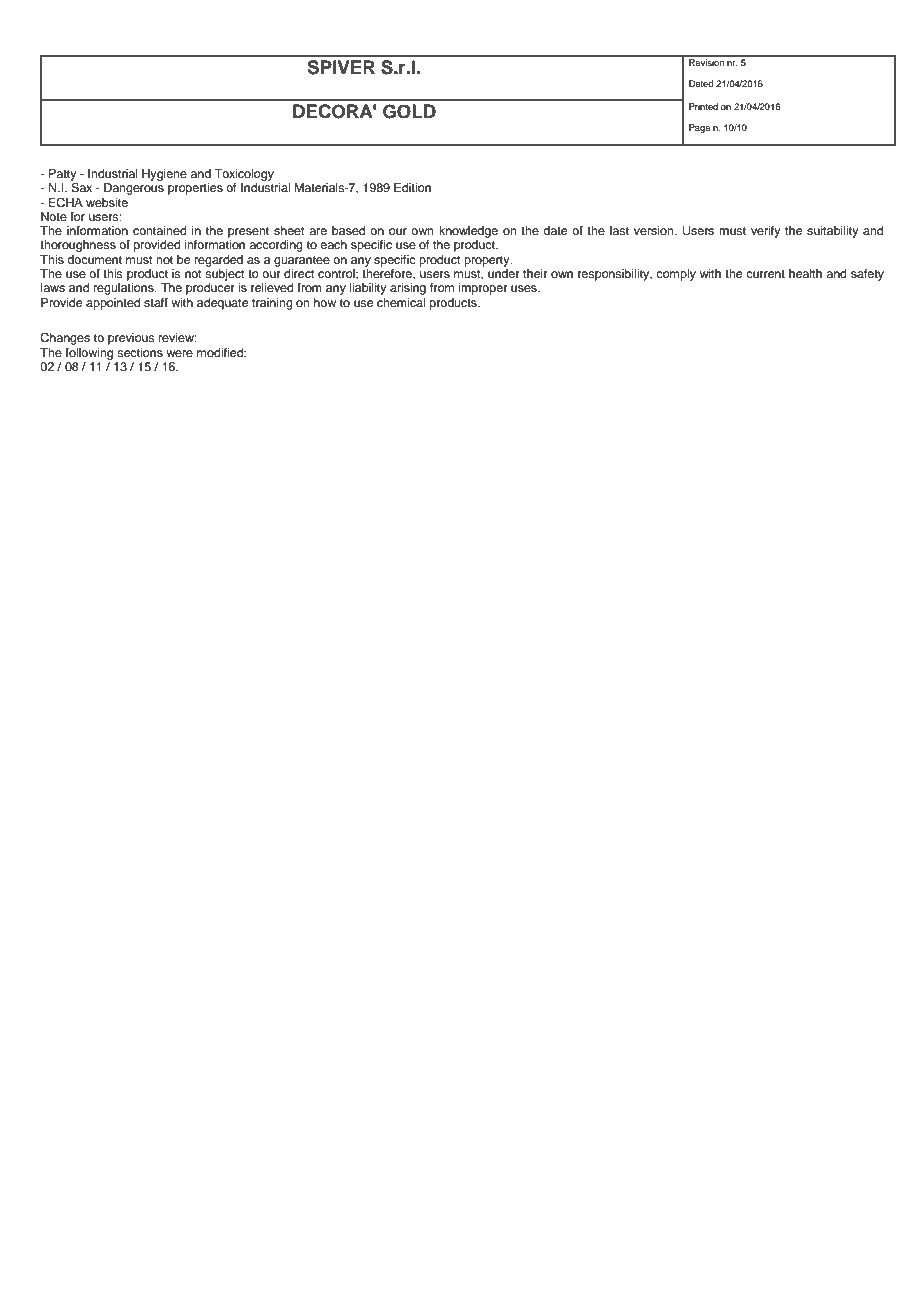 This screenshot has width=924, height=1308. What do you see at coordinates (409, 111) in the screenshot?
I see `GOLD` at bounding box center [409, 111].
